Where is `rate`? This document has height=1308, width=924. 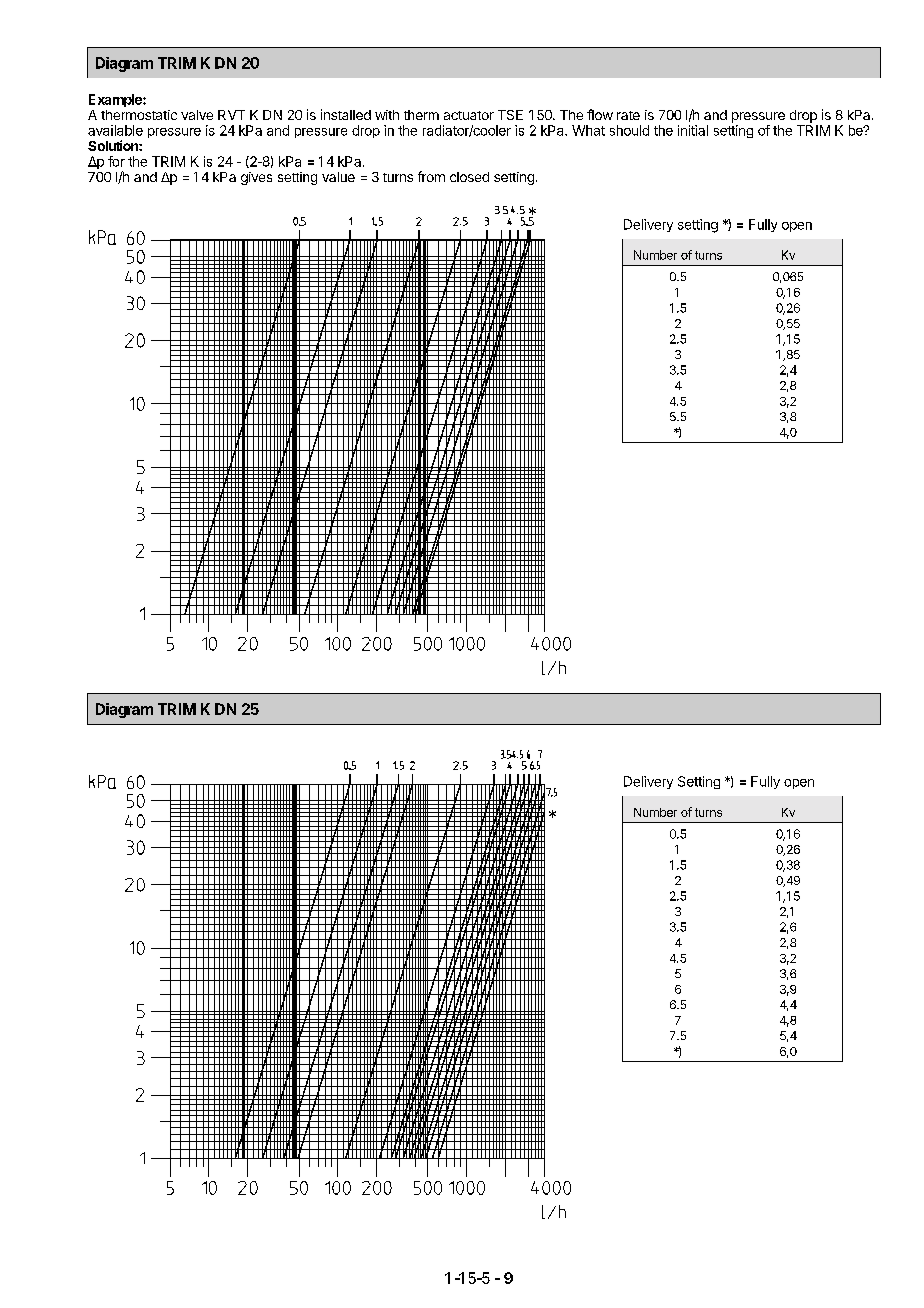
rate is located at coordinates (628, 115).
